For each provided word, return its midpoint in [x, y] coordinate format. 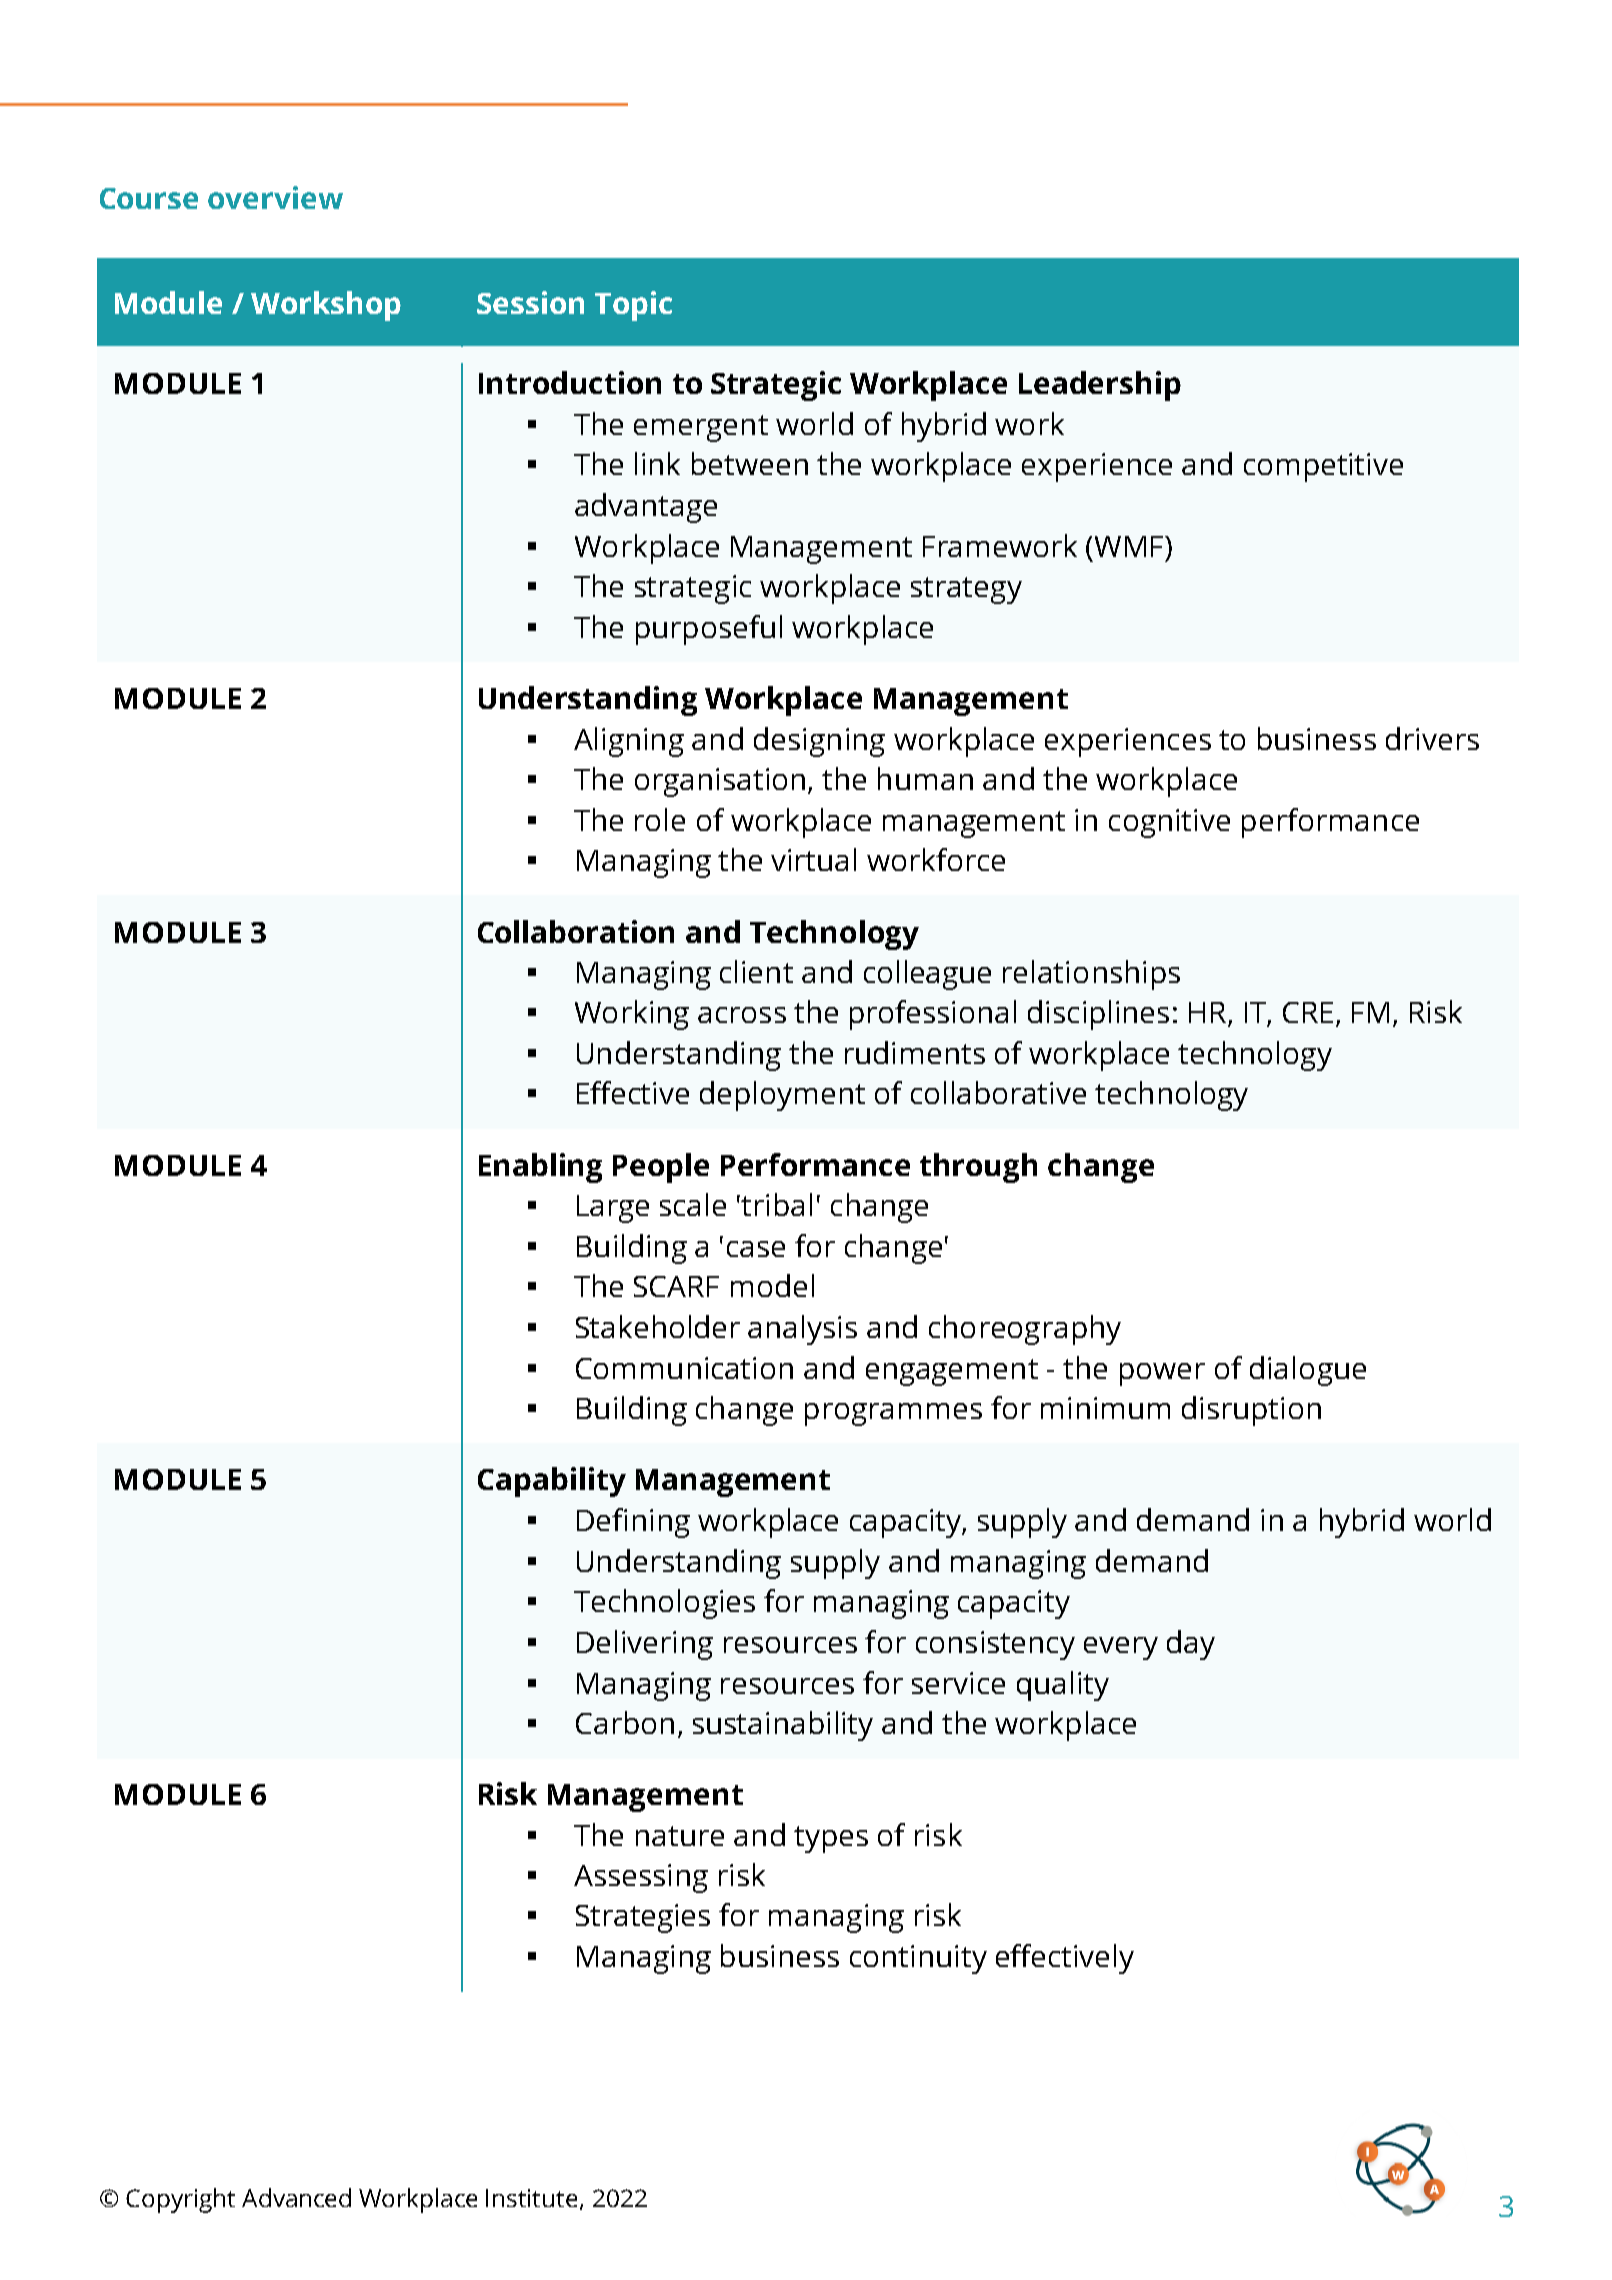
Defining [633, 1523]
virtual [813, 859]
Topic [633, 306]
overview [275, 197]
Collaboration [576, 931]
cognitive [1169, 823]
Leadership [1100, 386]
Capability [552, 1482]
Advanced [296, 2197]
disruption [1251, 1411]
